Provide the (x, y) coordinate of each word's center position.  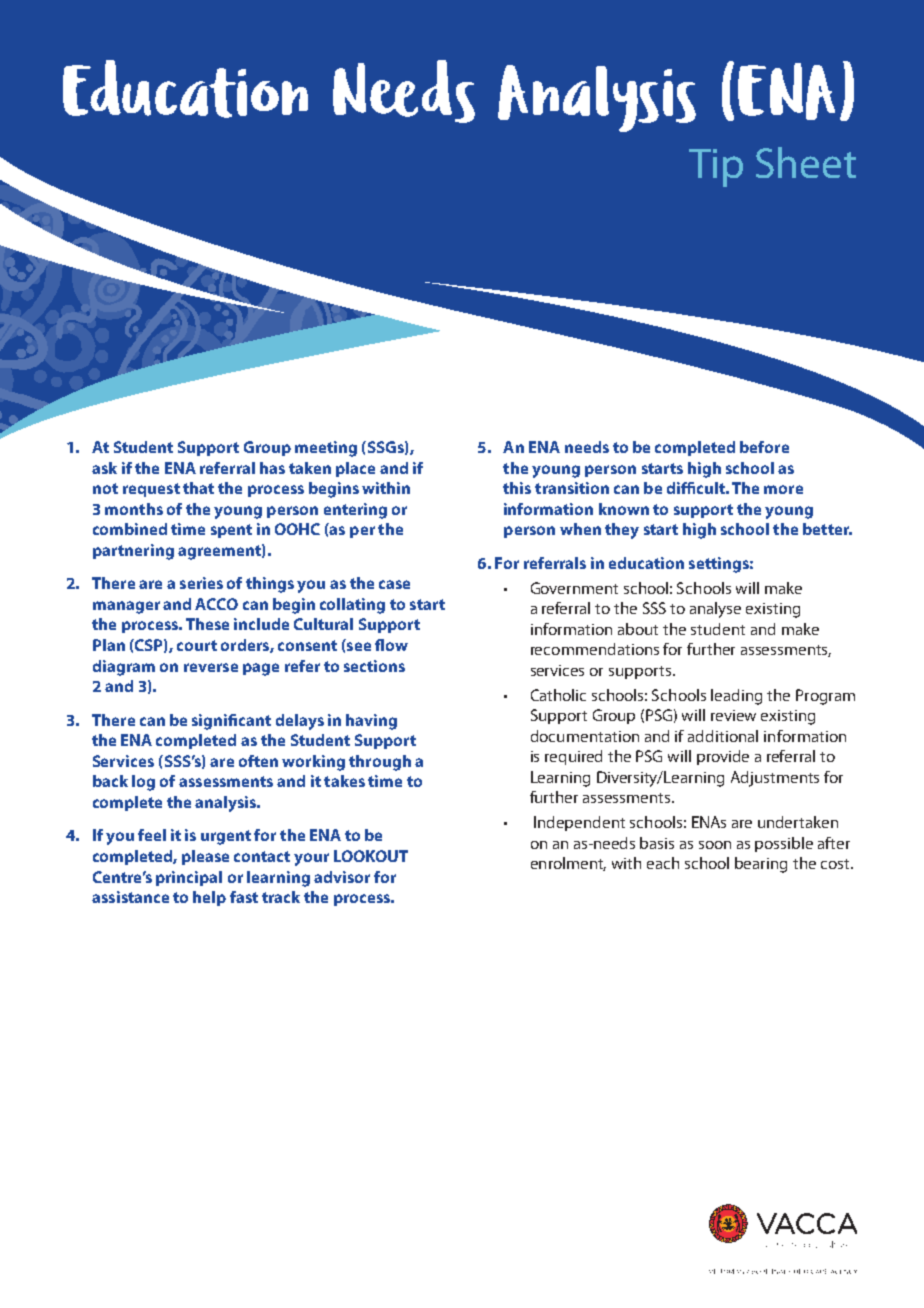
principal (189, 878)
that (198, 488)
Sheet (806, 162)
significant (231, 722)
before (764, 447)
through (380, 763)
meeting (326, 449)
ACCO (216, 604)
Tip (716, 168)
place (355, 469)
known (624, 509)
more (783, 489)
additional (723, 736)
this (517, 488)
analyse (715, 610)
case (394, 584)
